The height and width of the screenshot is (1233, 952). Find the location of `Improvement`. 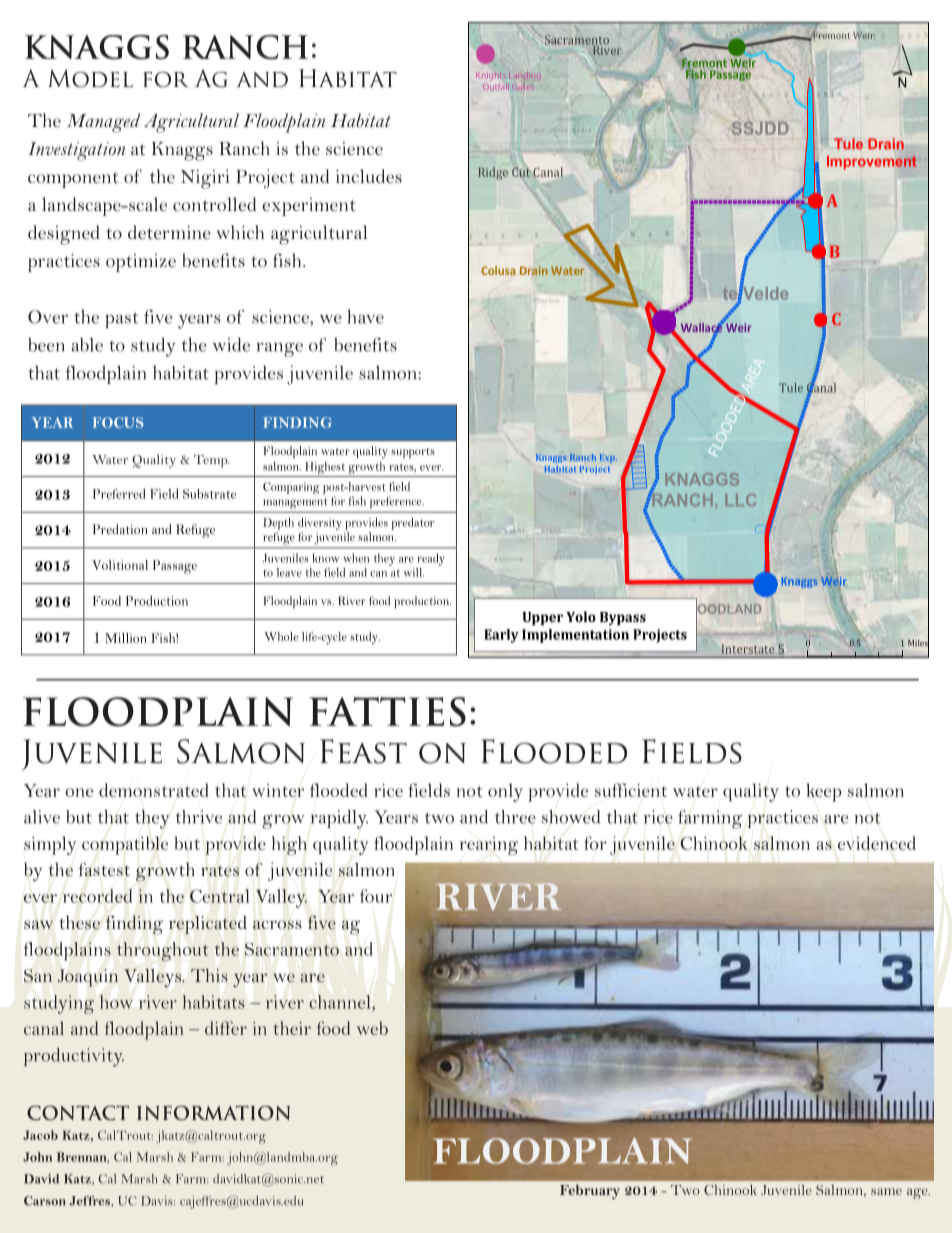

Improvement is located at coordinates (872, 163).
